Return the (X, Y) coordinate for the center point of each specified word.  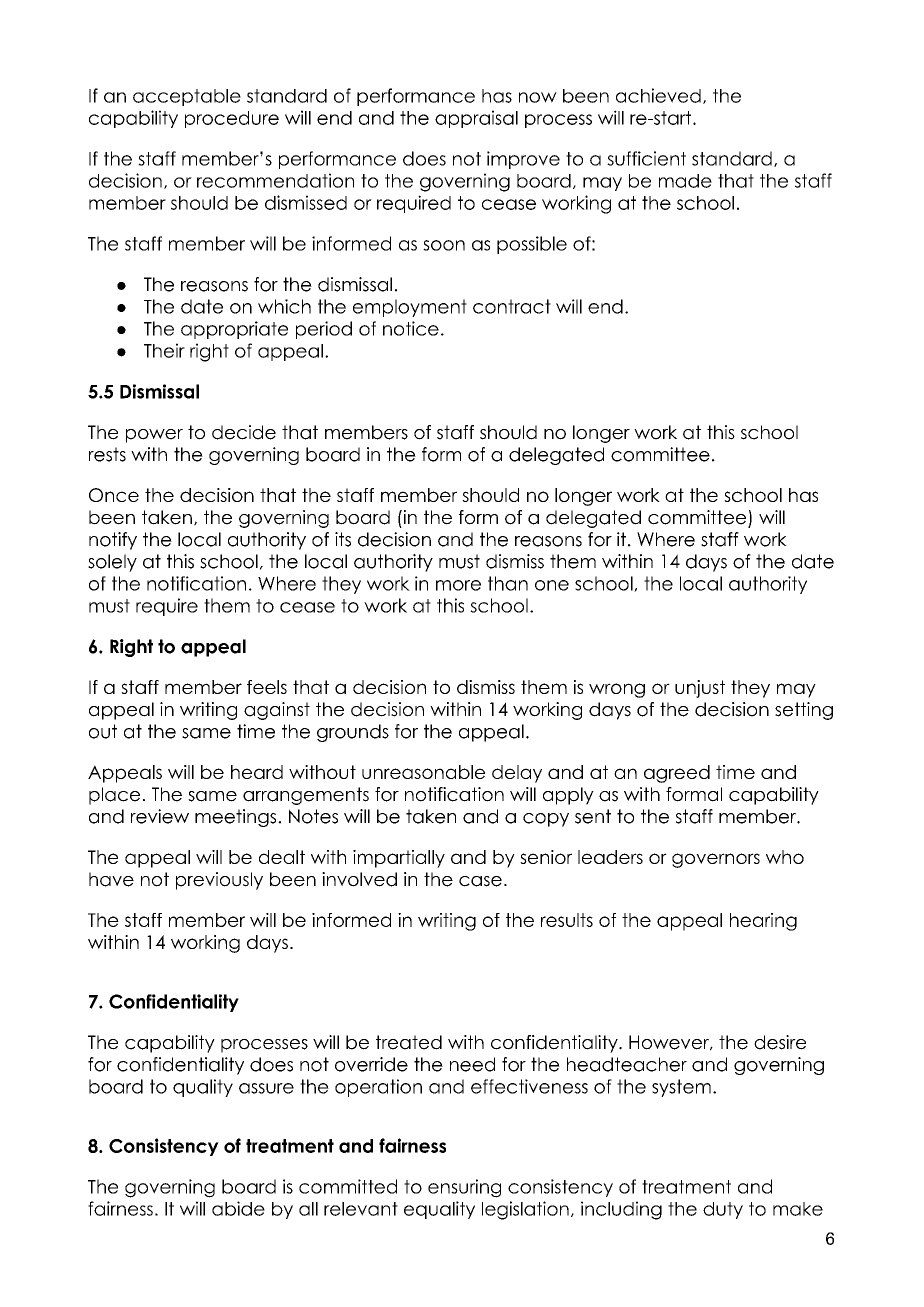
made (685, 181)
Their (164, 350)
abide (238, 1208)
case (480, 881)
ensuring (464, 1188)
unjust (700, 689)
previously (219, 881)
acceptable (187, 97)
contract (512, 306)
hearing (763, 922)
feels (267, 687)
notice (411, 328)
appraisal (476, 119)
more (458, 585)
